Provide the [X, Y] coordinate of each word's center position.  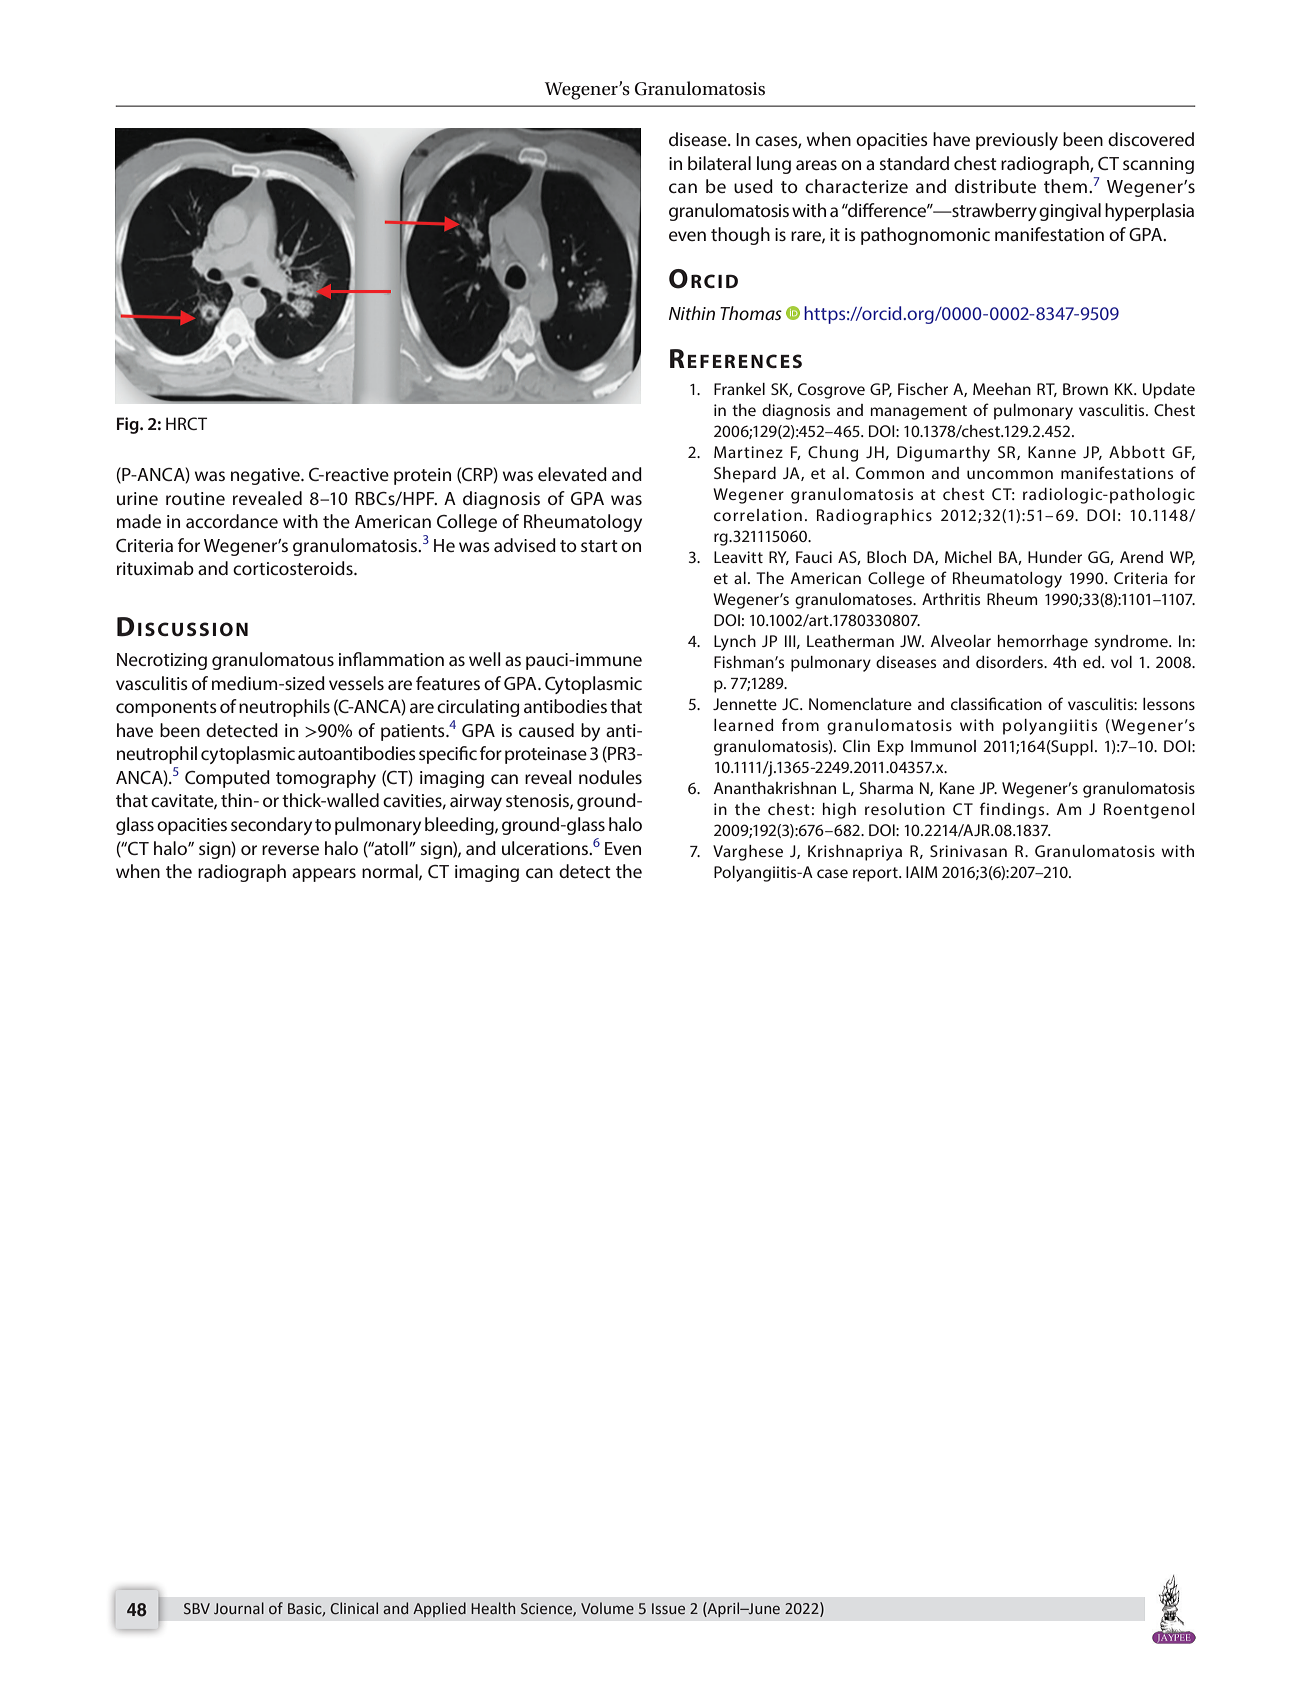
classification [996, 703]
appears [324, 875]
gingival [1070, 212]
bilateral [719, 163]
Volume [607, 1608]
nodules [610, 777]
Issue [668, 1609]
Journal [239, 1608]
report [876, 874]
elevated [572, 474]
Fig [129, 425]
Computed [227, 779]
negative [266, 476]
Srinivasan [968, 851]
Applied [439, 1609]
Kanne [1052, 452]
